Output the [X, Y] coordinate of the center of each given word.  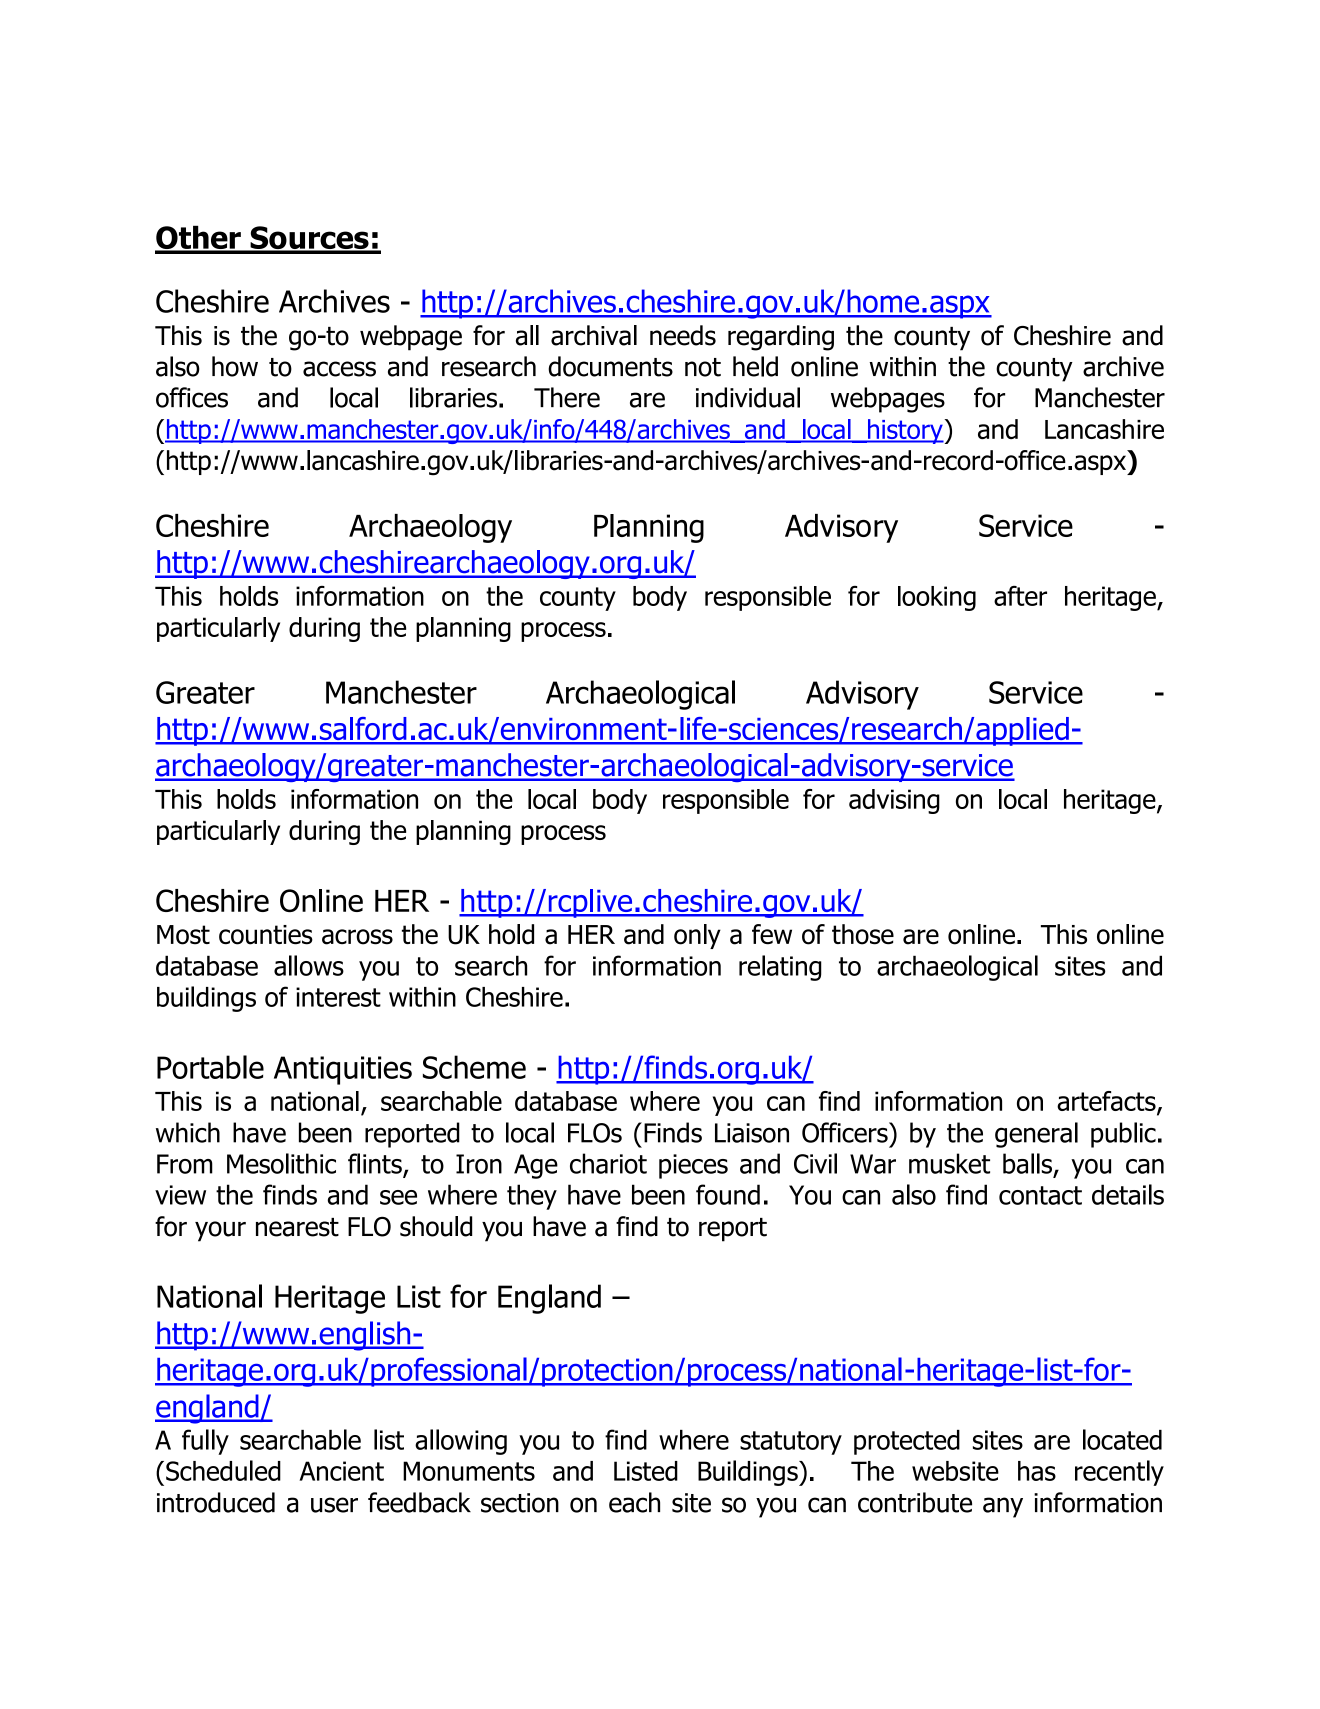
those [863, 934]
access [339, 369]
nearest [297, 1227]
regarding [781, 338]
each [634, 1502]
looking [937, 598]
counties [266, 935]
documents [610, 366]
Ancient [341, 1471]
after [1020, 596]
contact [1040, 1195]
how [235, 366]
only [697, 936]
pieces [693, 1166]
